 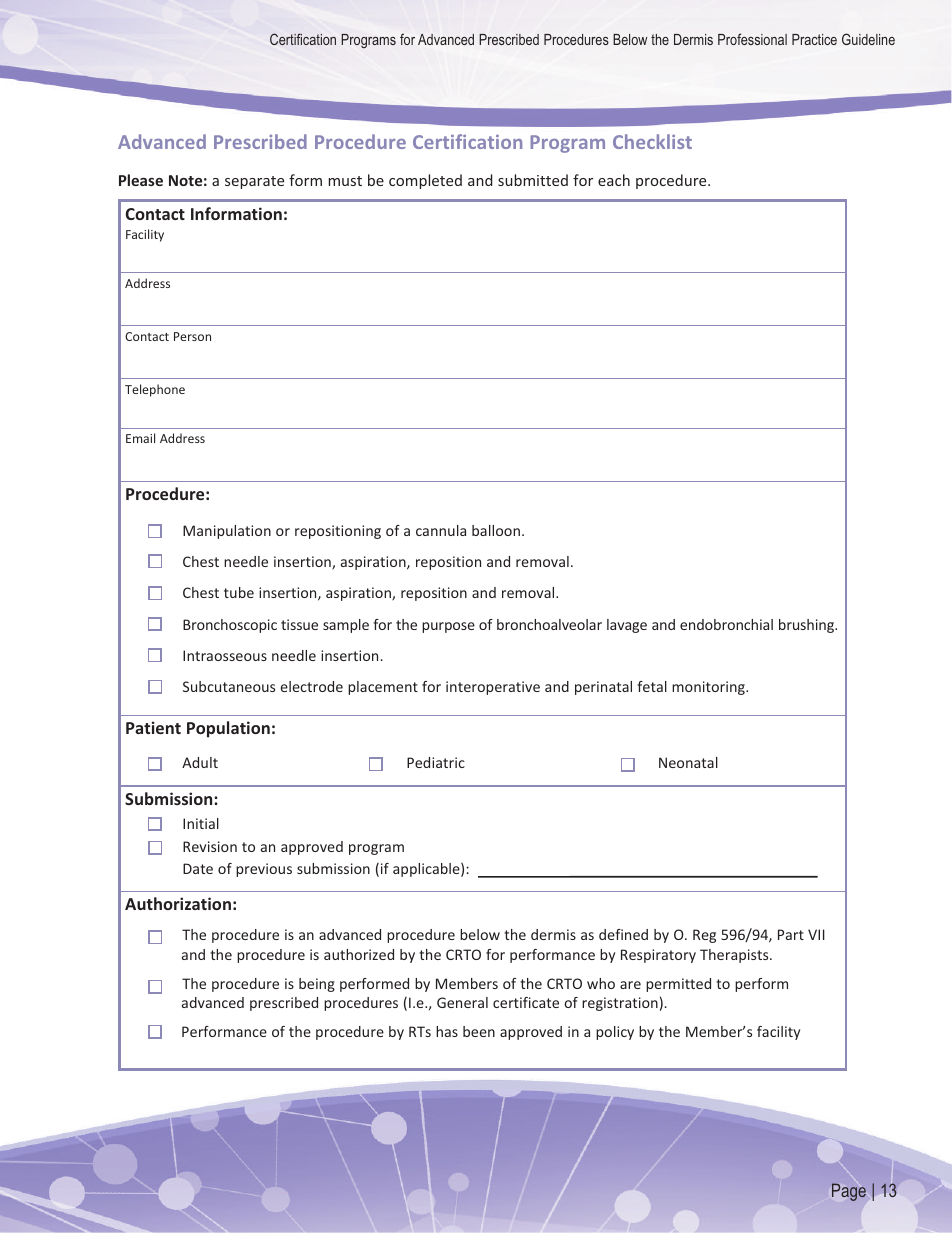 What do you see at coordinates (533, 180) in the document?
I see `submitted` at bounding box center [533, 180].
